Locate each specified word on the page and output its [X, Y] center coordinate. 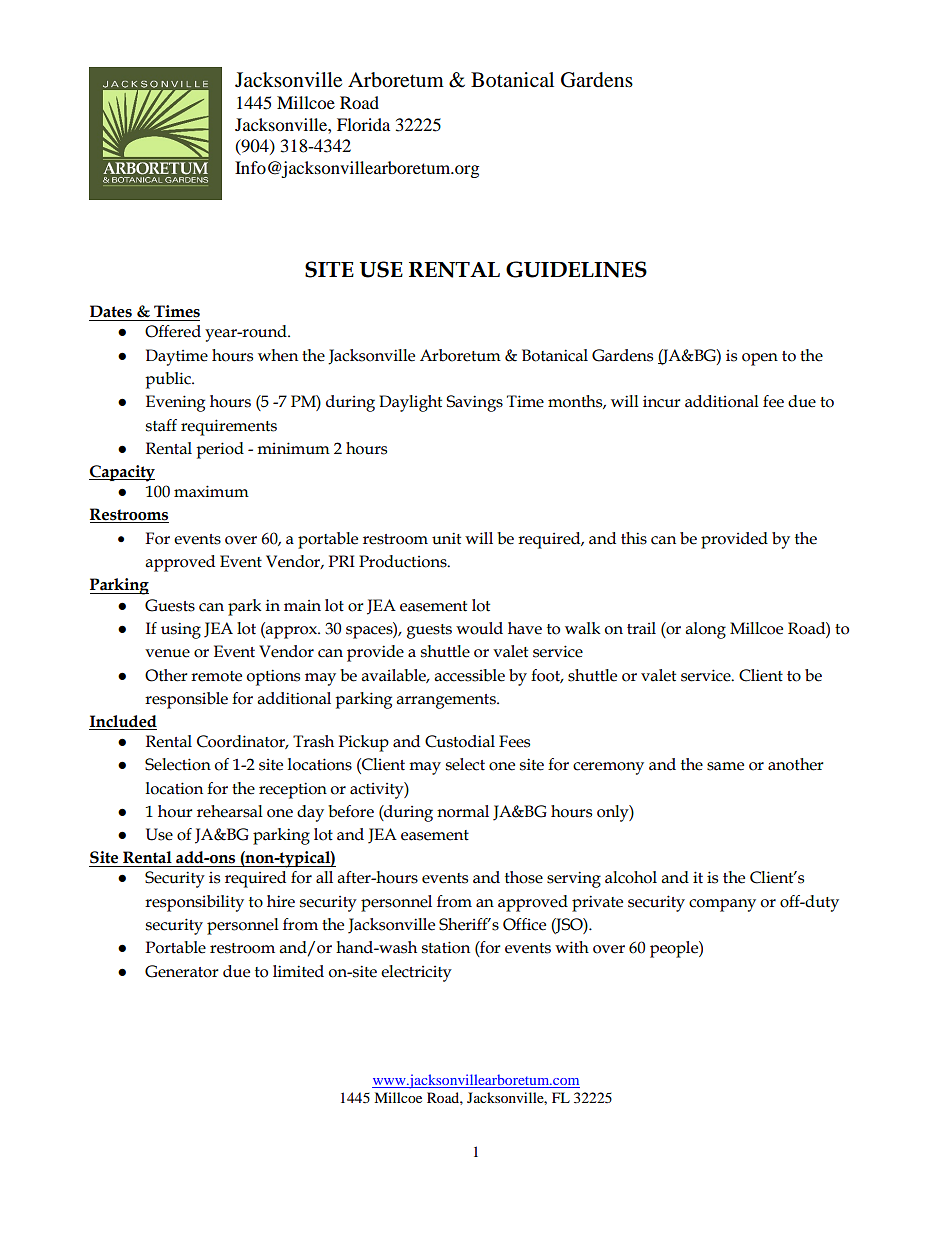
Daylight [410, 403]
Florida [363, 124]
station [446, 947]
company [722, 905]
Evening [175, 403]
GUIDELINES [576, 269]
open [760, 359]
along [705, 630]
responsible [186, 700]
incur [661, 402]
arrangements [447, 701]
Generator [181, 971]
